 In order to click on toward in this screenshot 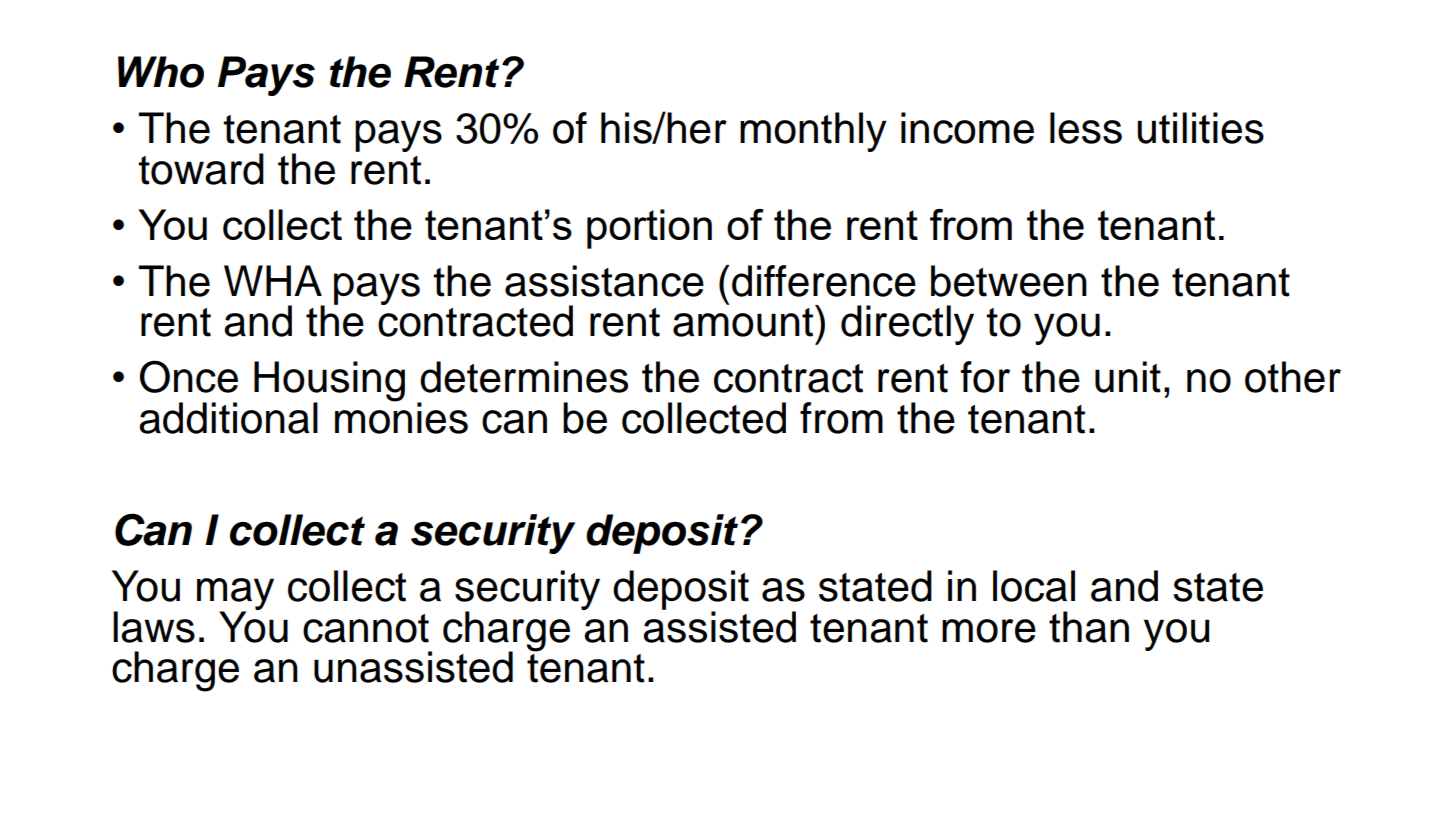, I will do `click(201, 169)`.
